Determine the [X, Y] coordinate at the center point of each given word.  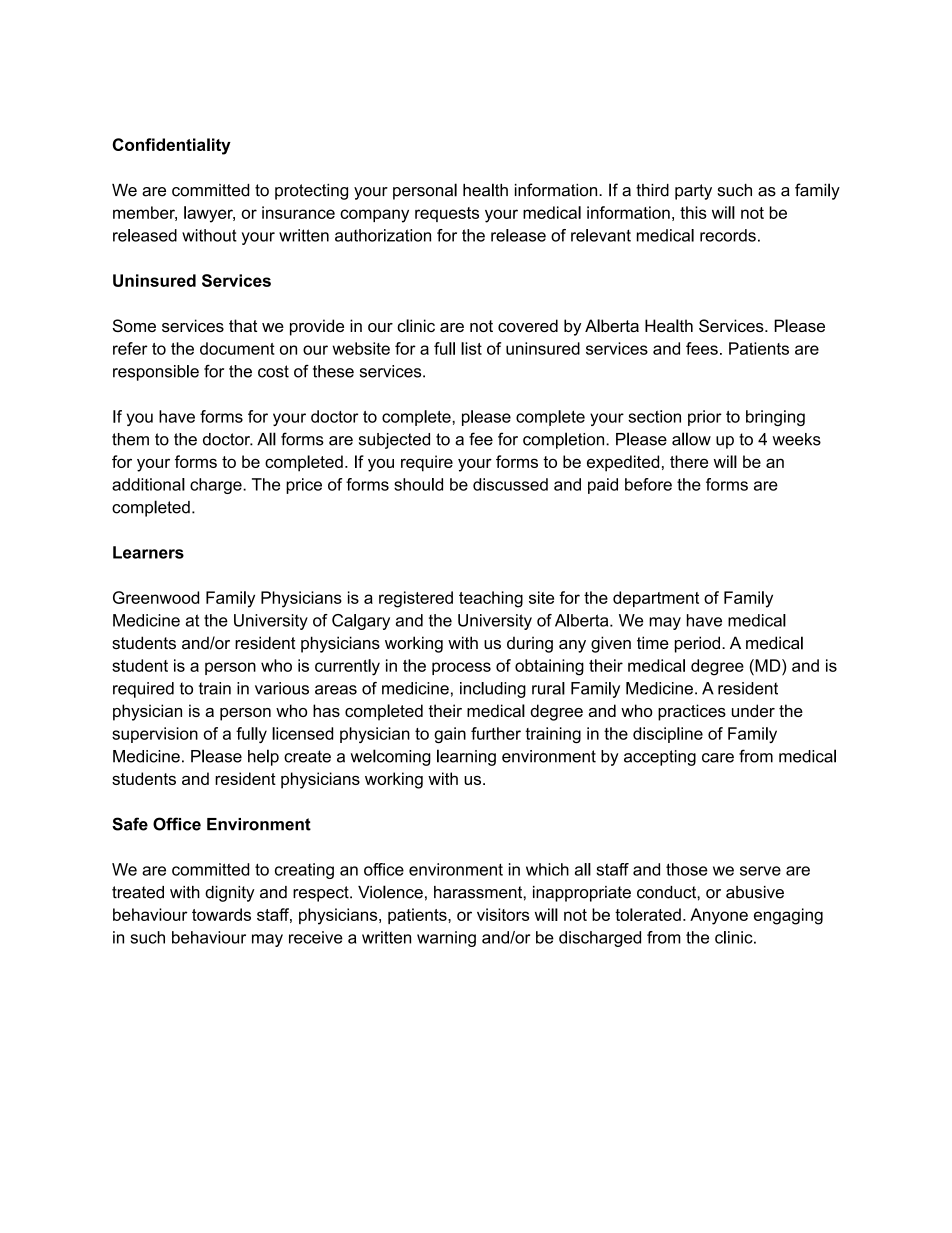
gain [450, 735]
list [471, 348]
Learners [148, 552]
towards [221, 914]
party [693, 192]
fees [702, 348]
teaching [491, 599]
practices [692, 712]
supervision [155, 735]
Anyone [719, 916]
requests [447, 214]
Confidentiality [172, 146]
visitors [503, 914]
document [237, 348]
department [656, 599]
